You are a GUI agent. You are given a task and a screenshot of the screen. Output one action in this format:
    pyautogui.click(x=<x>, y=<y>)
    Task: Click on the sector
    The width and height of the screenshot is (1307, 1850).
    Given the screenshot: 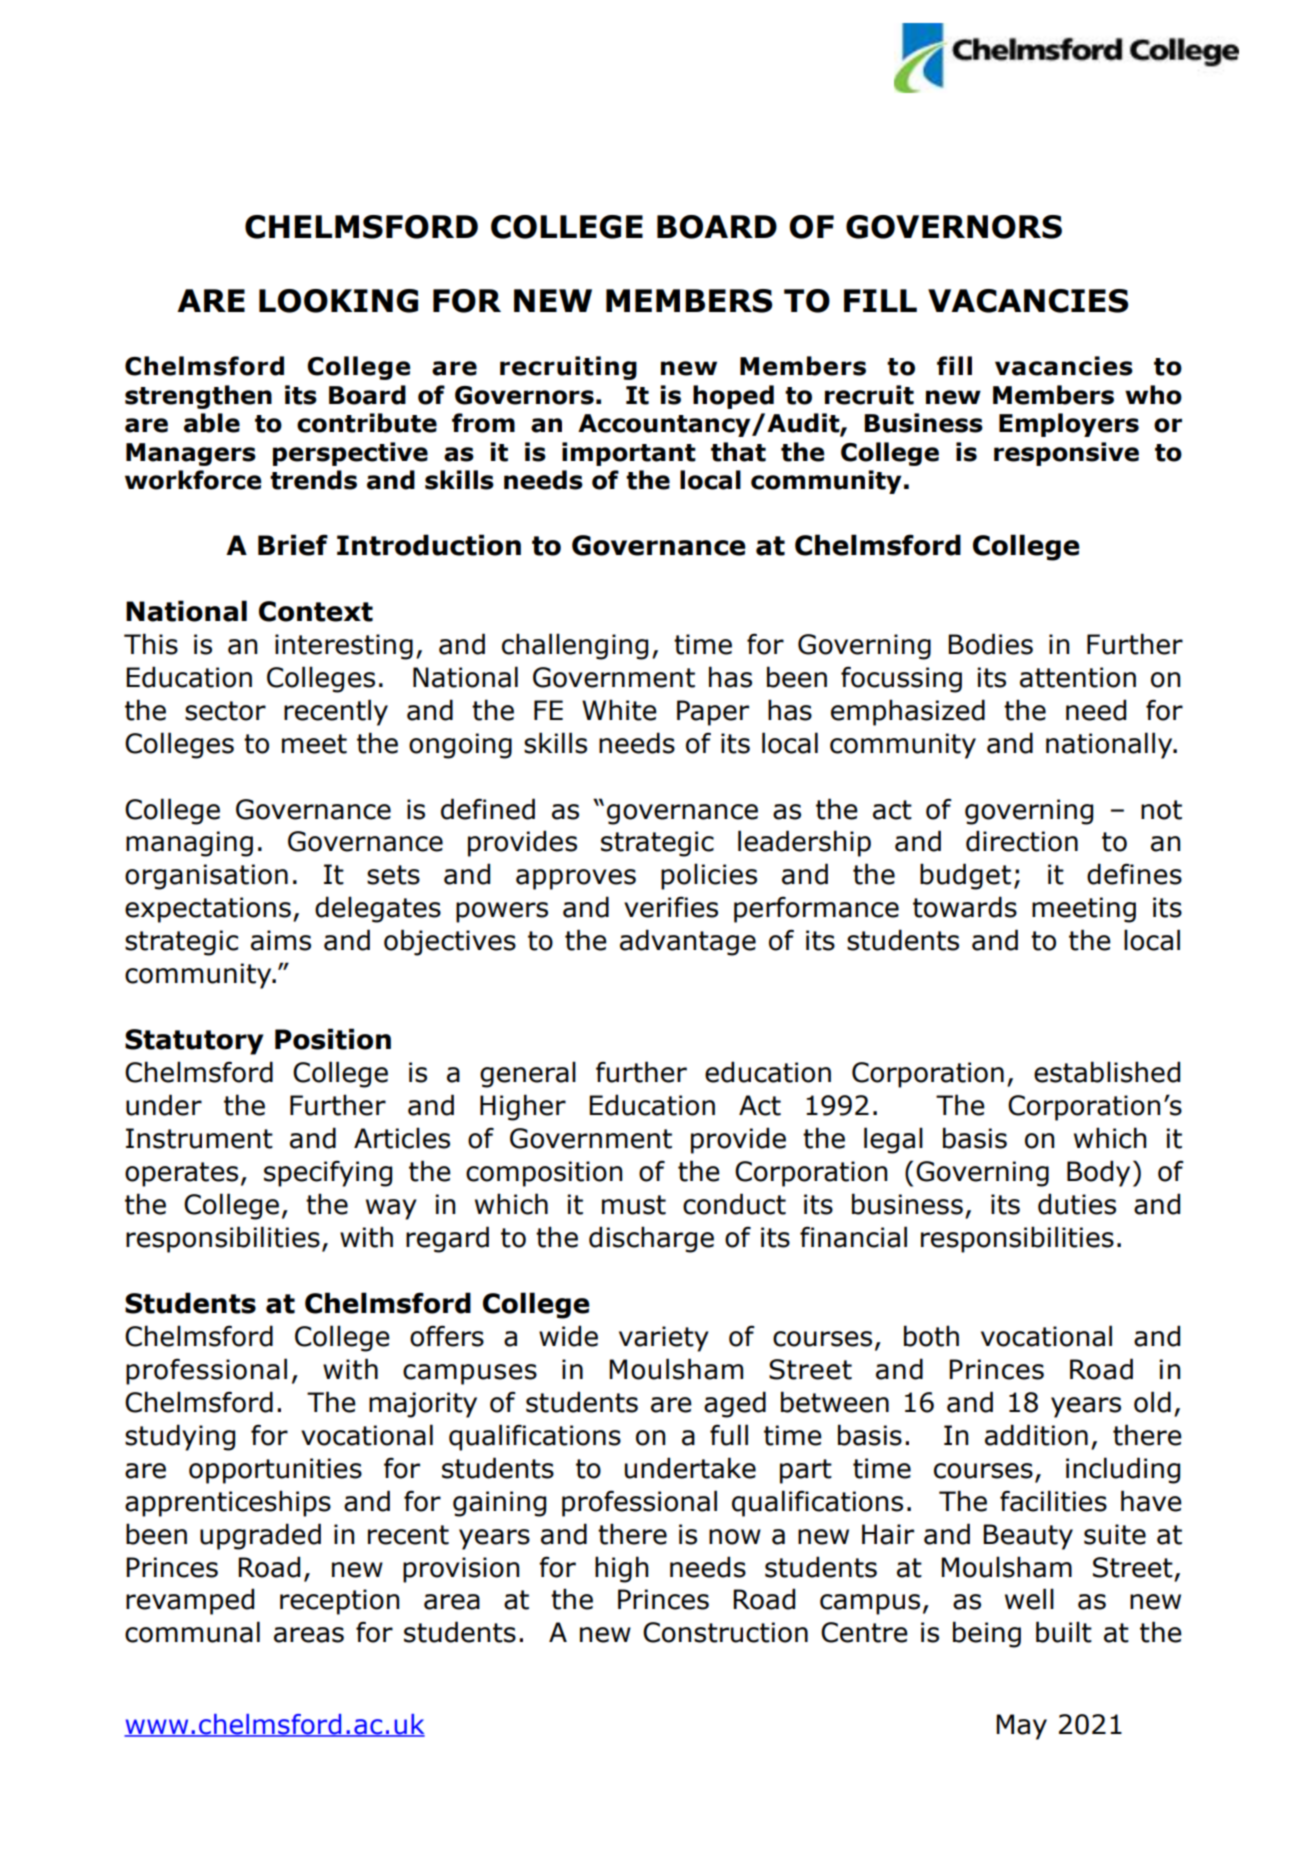 What is the action you would take?
    pyautogui.click(x=225, y=711)
